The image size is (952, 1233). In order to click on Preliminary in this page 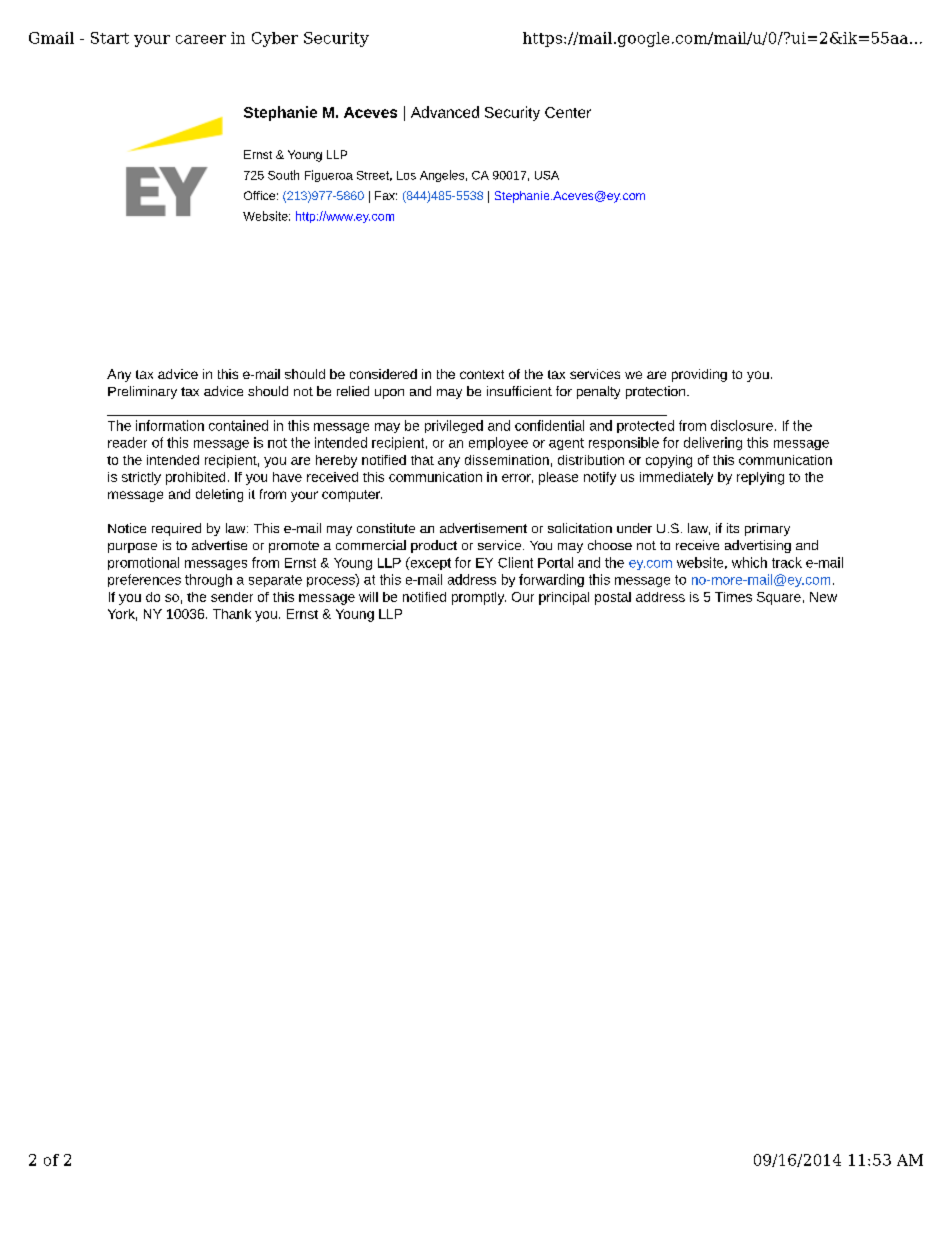, I will do `click(142, 392)`.
